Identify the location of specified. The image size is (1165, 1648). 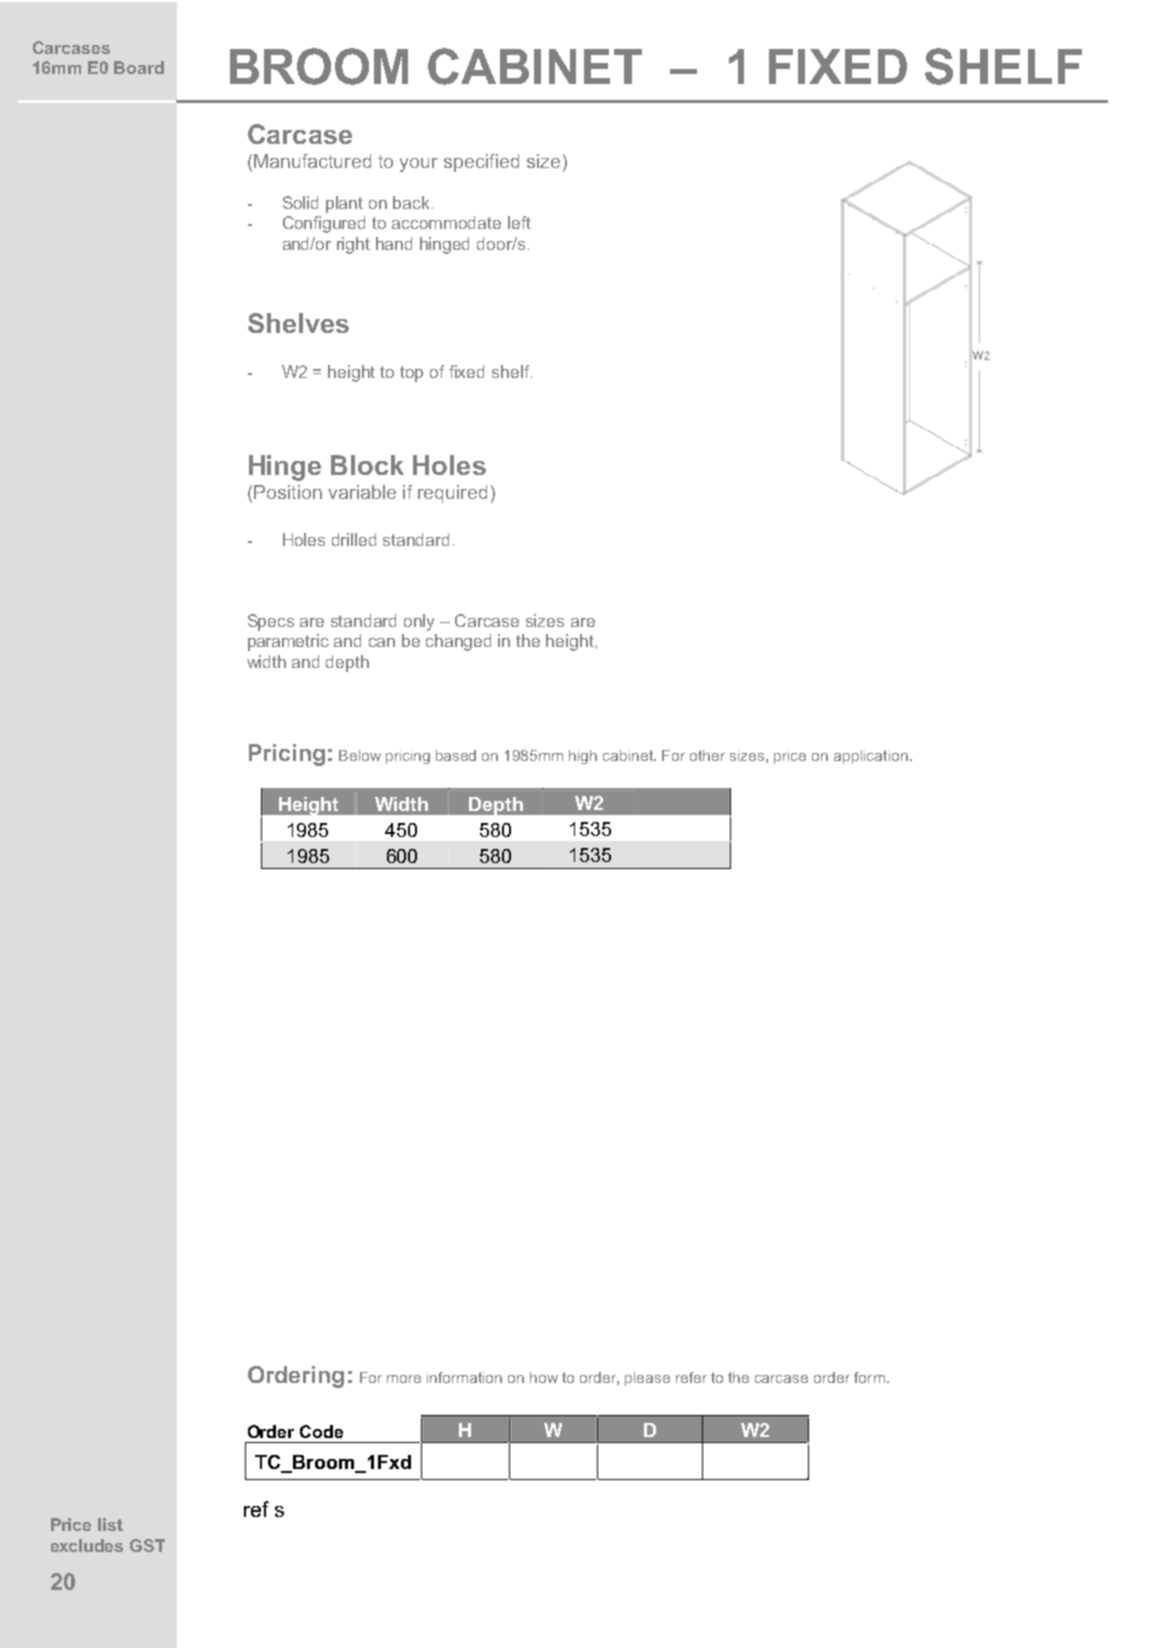
(481, 163).
